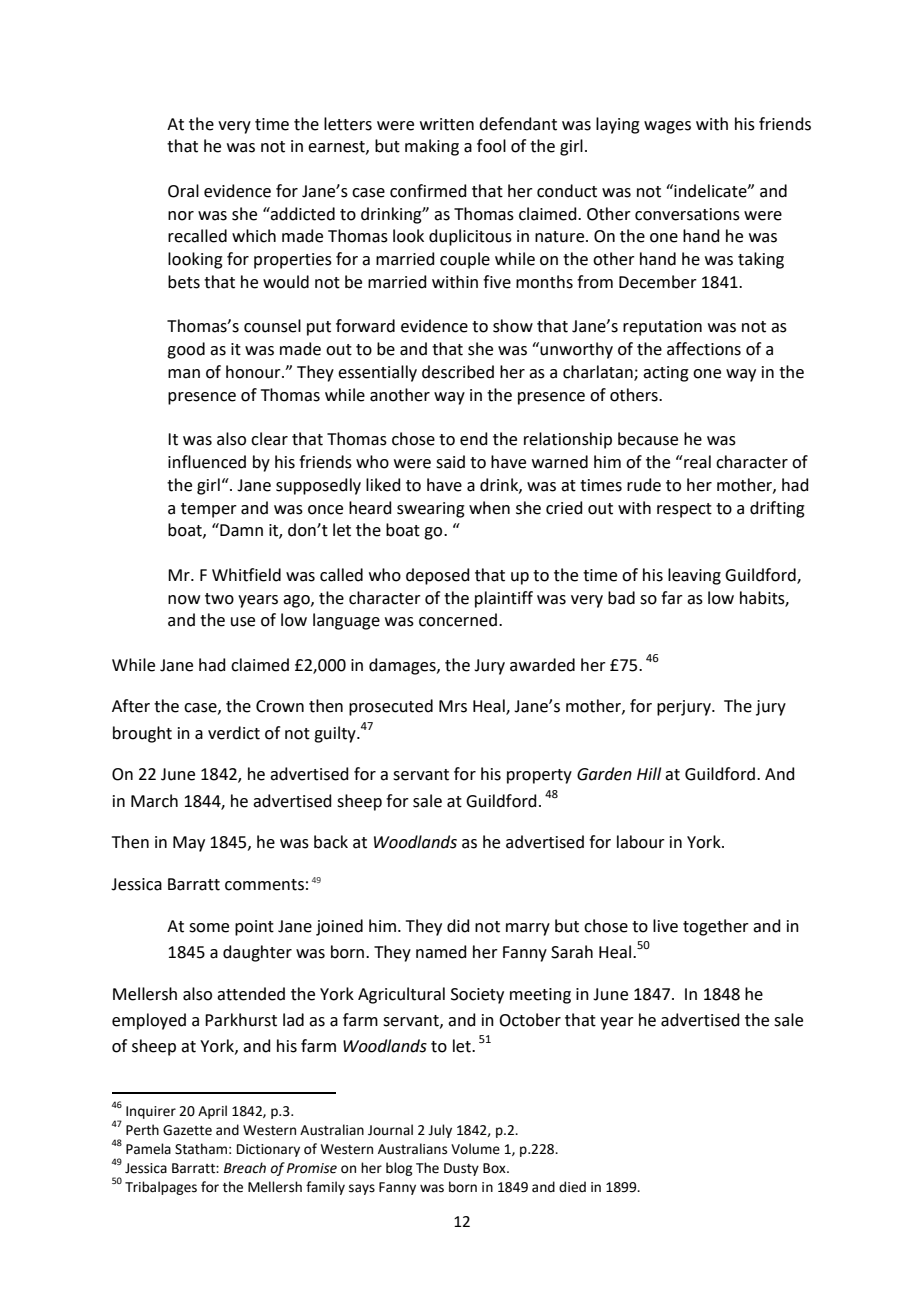 This screenshot has width=924, height=1308. Describe the element at coordinates (432, 147) in the screenshot. I see `making` at that location.
